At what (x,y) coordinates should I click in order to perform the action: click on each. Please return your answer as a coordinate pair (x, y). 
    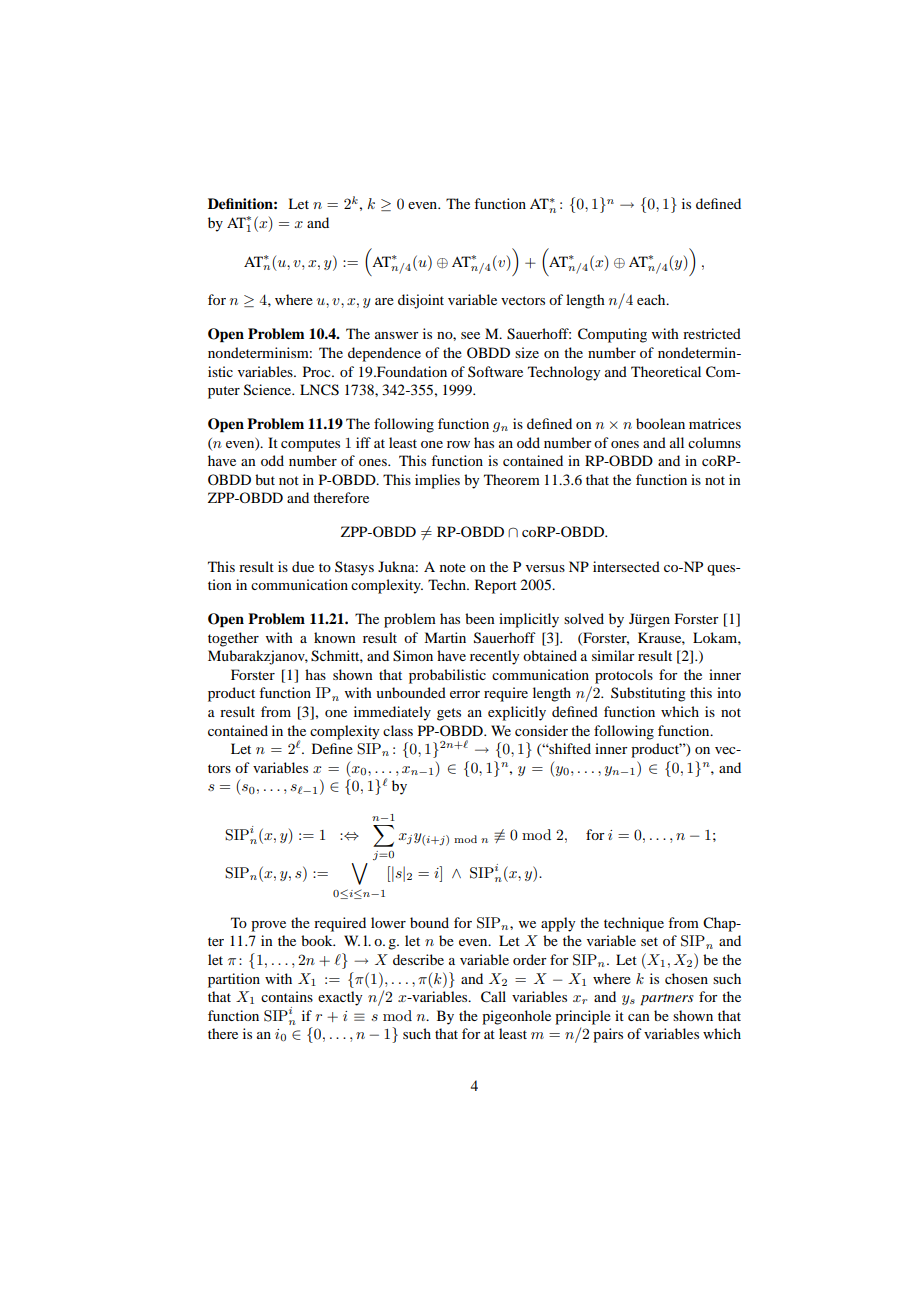
    Looking at the image, I should click on (652, 299).
